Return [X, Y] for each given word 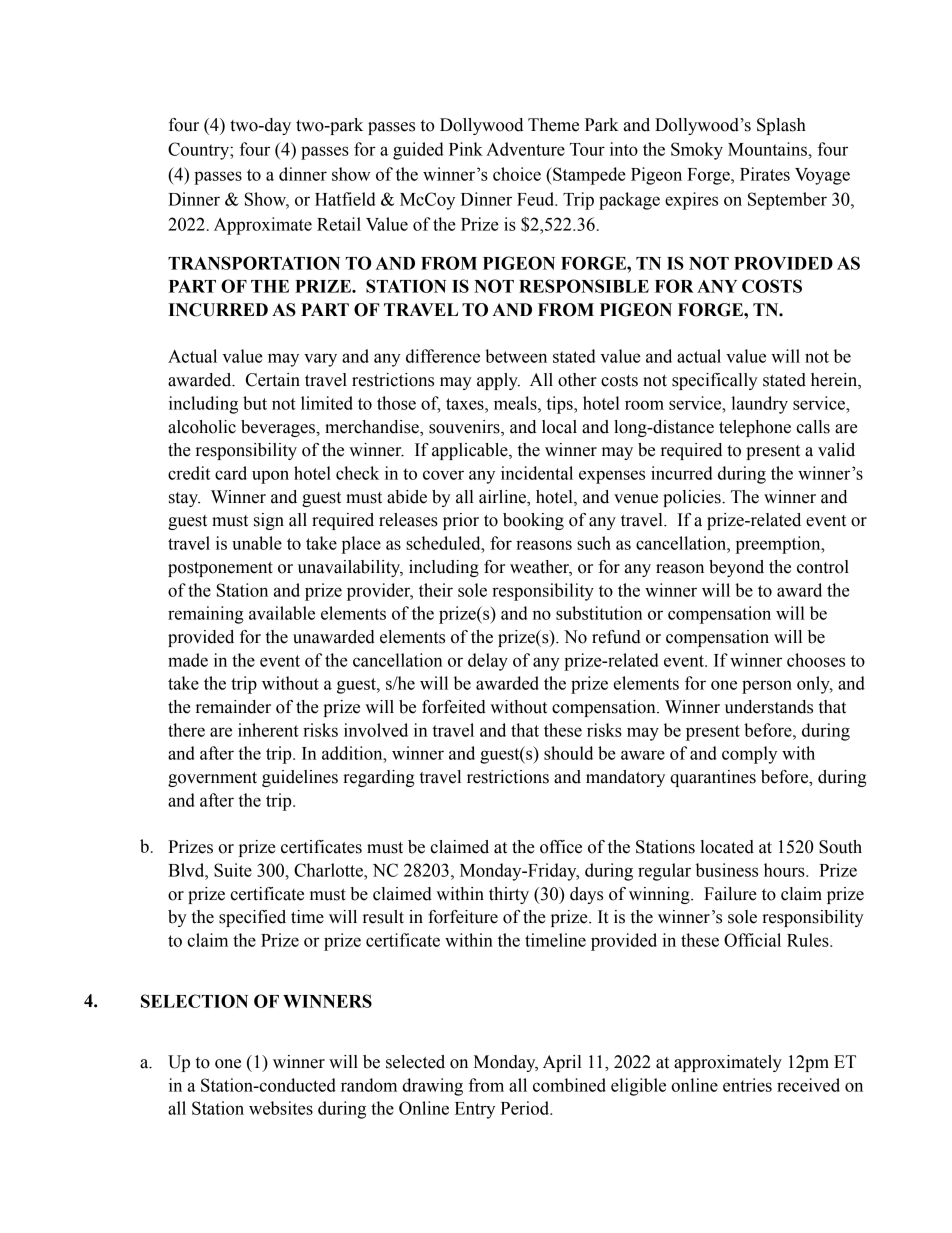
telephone [755, 428]
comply [749, 755]
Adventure [525, 149]
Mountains [767, 149]
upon [270, 477]
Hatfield [345, 199]
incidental [537, 473]
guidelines [300, 778]
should [568, 753]
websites [281, 1108]
